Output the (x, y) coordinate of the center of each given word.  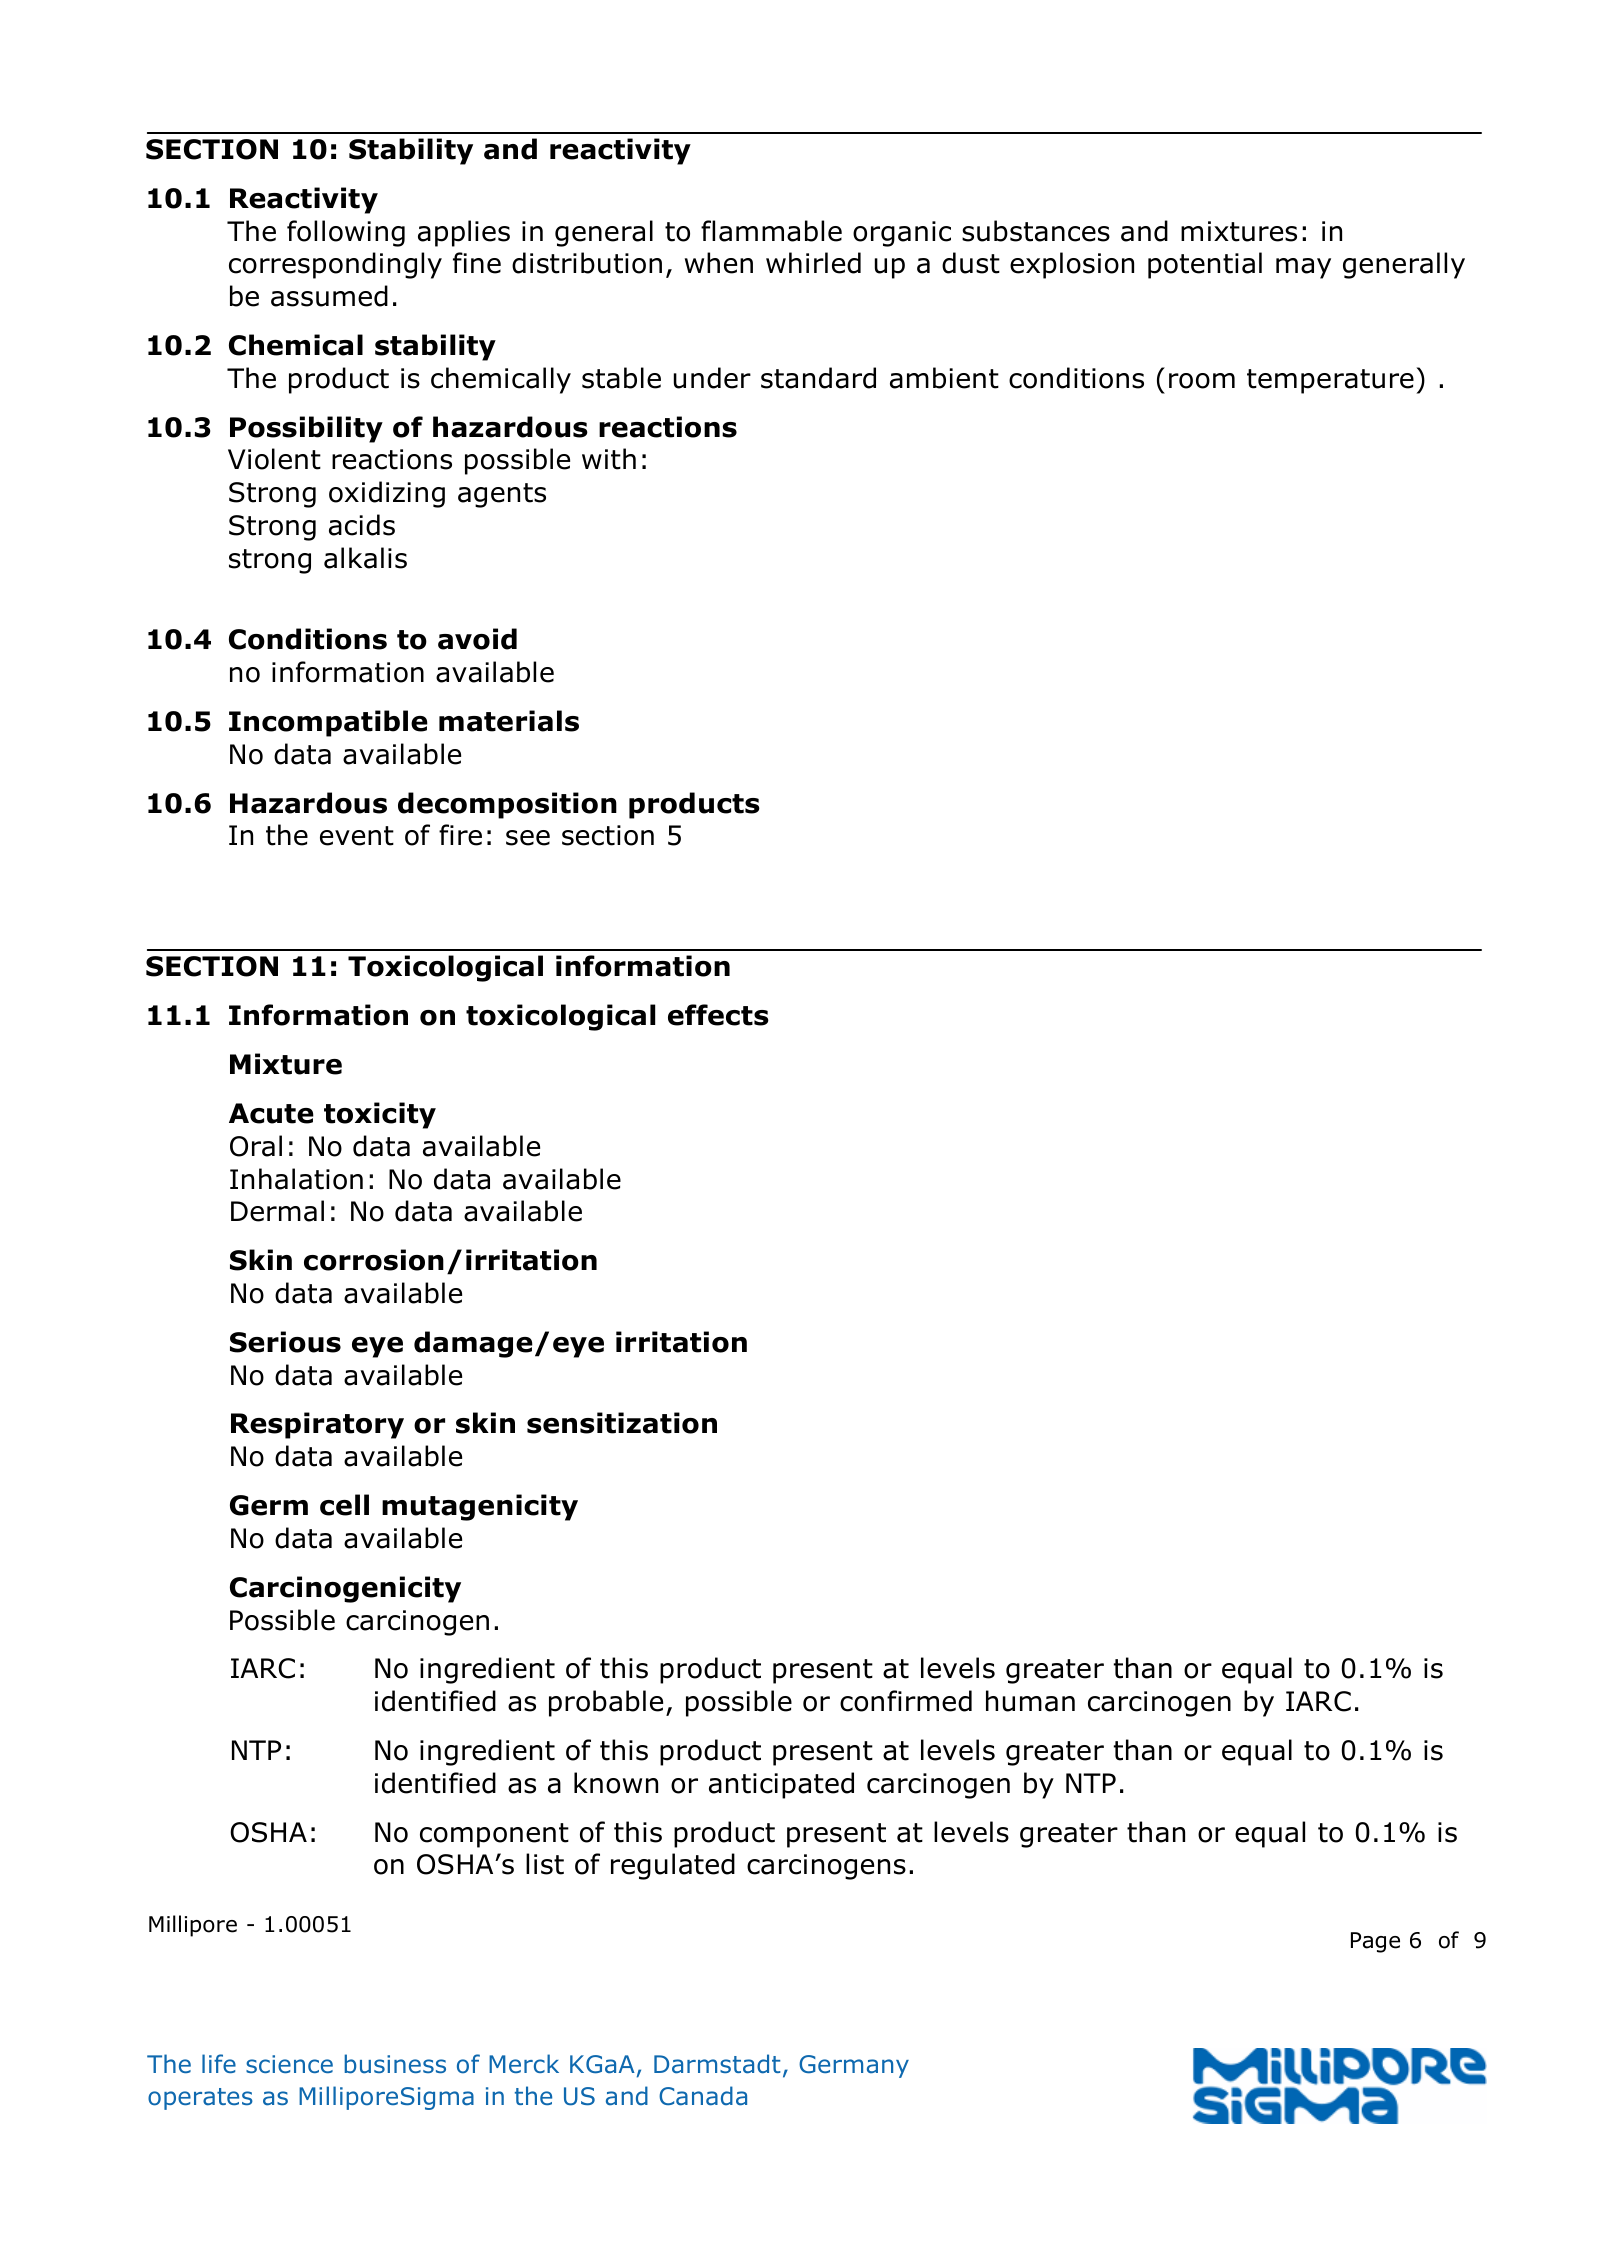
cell (344, 1505)
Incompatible (328, 723)
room (1202, 381)
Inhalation (296, 1179)
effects (718, 1015)
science (289, 2064)
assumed (329, 296)
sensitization (622, 1423)
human (1030, 1701)
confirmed (906, 1701)
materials (509, 721)
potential (1205, 265)
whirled (813, 263)
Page (1375, 1942)
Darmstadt (717, 2064)
